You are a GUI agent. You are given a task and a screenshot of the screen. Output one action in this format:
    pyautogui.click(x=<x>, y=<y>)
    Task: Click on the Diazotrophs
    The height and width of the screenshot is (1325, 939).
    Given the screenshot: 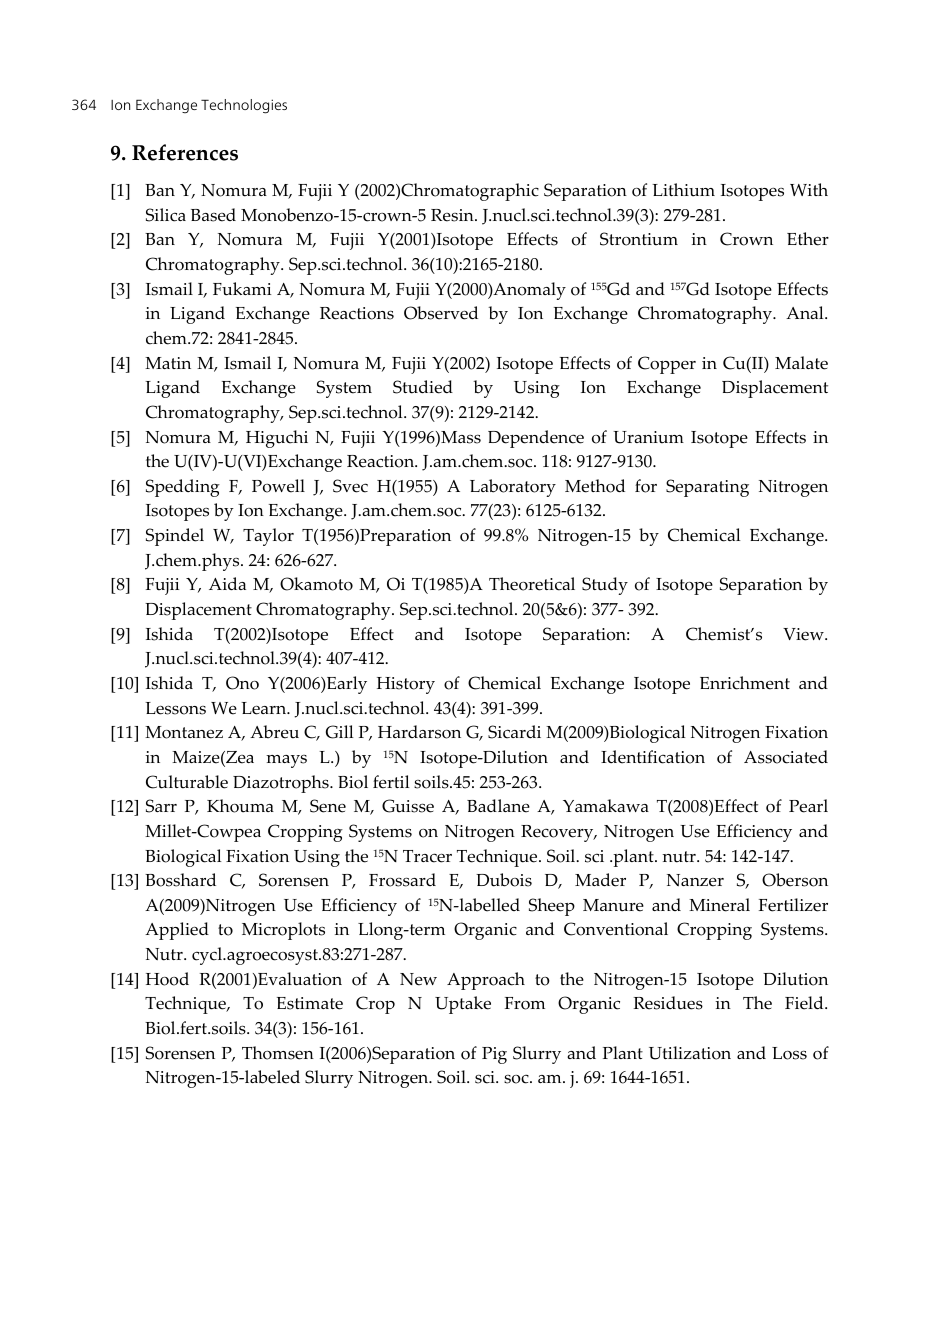 What is the action you would take?
    pyautogui.click(x=282, y=784)
